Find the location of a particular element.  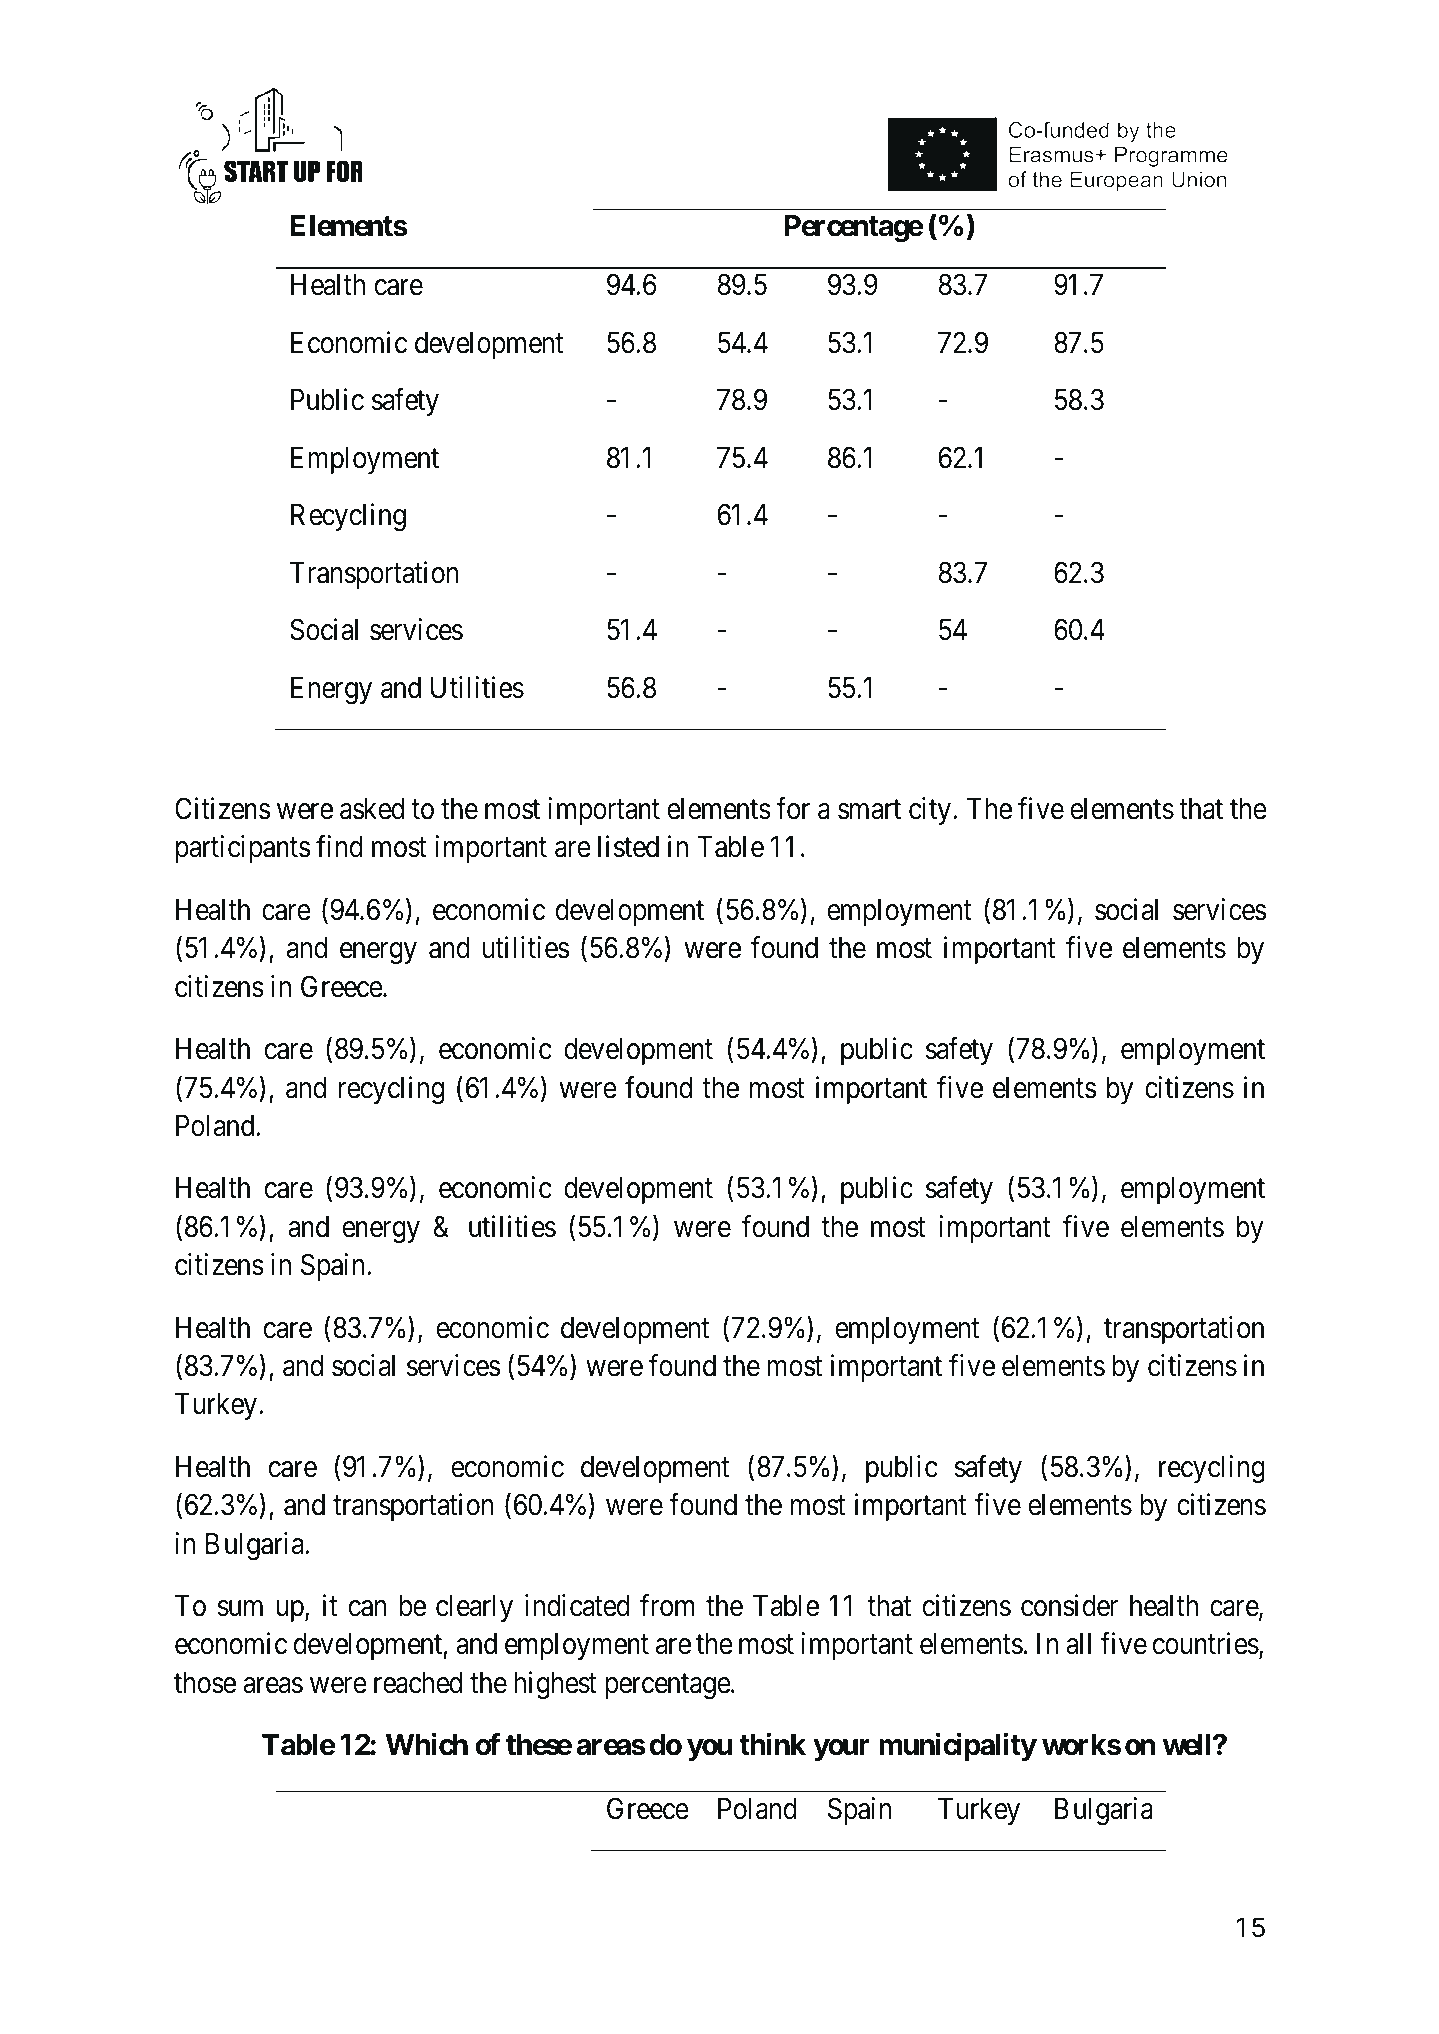

think is located at coordinates (772, 1744).
